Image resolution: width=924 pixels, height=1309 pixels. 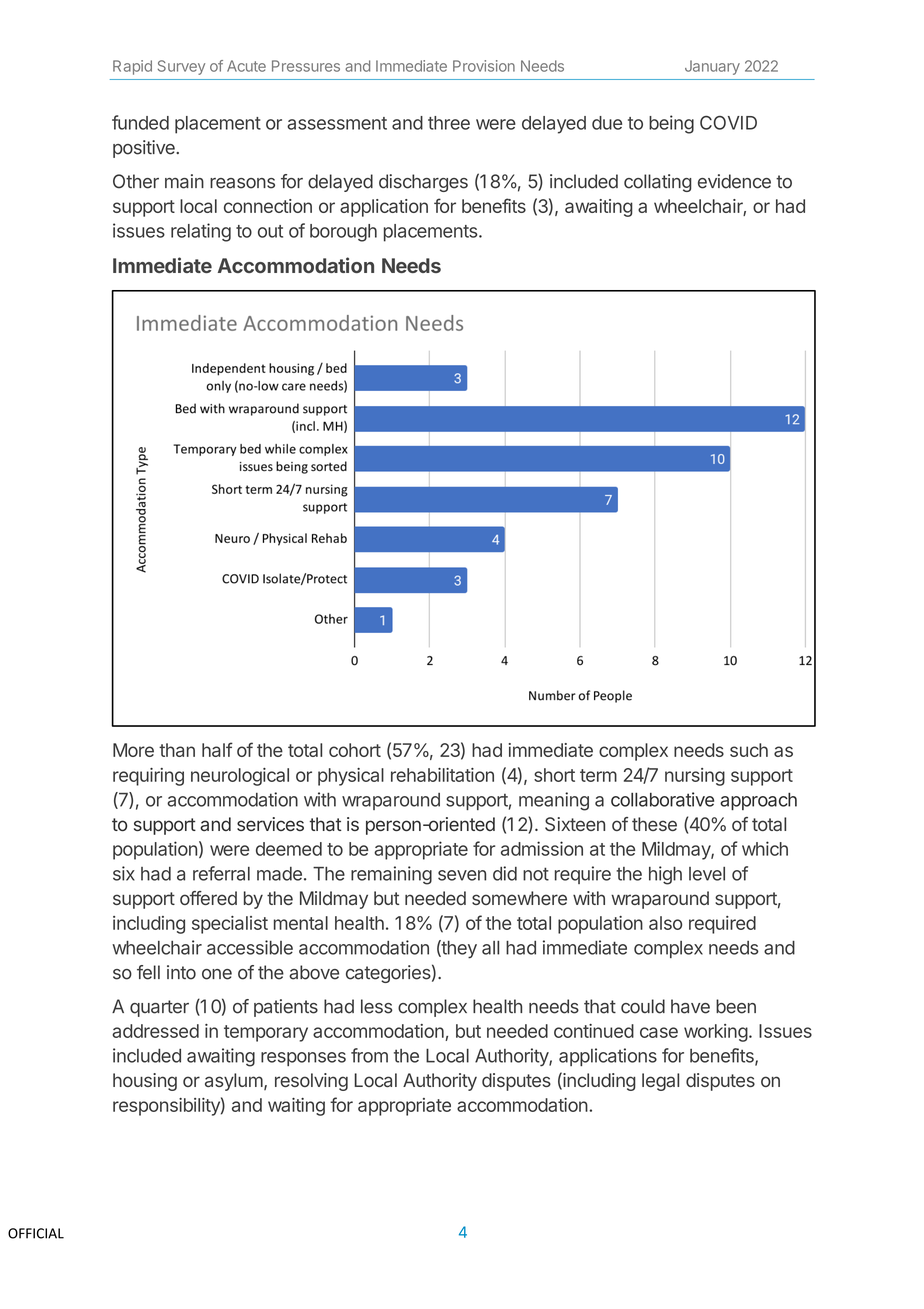 I want to click on such, so click(x=749, y=750).
